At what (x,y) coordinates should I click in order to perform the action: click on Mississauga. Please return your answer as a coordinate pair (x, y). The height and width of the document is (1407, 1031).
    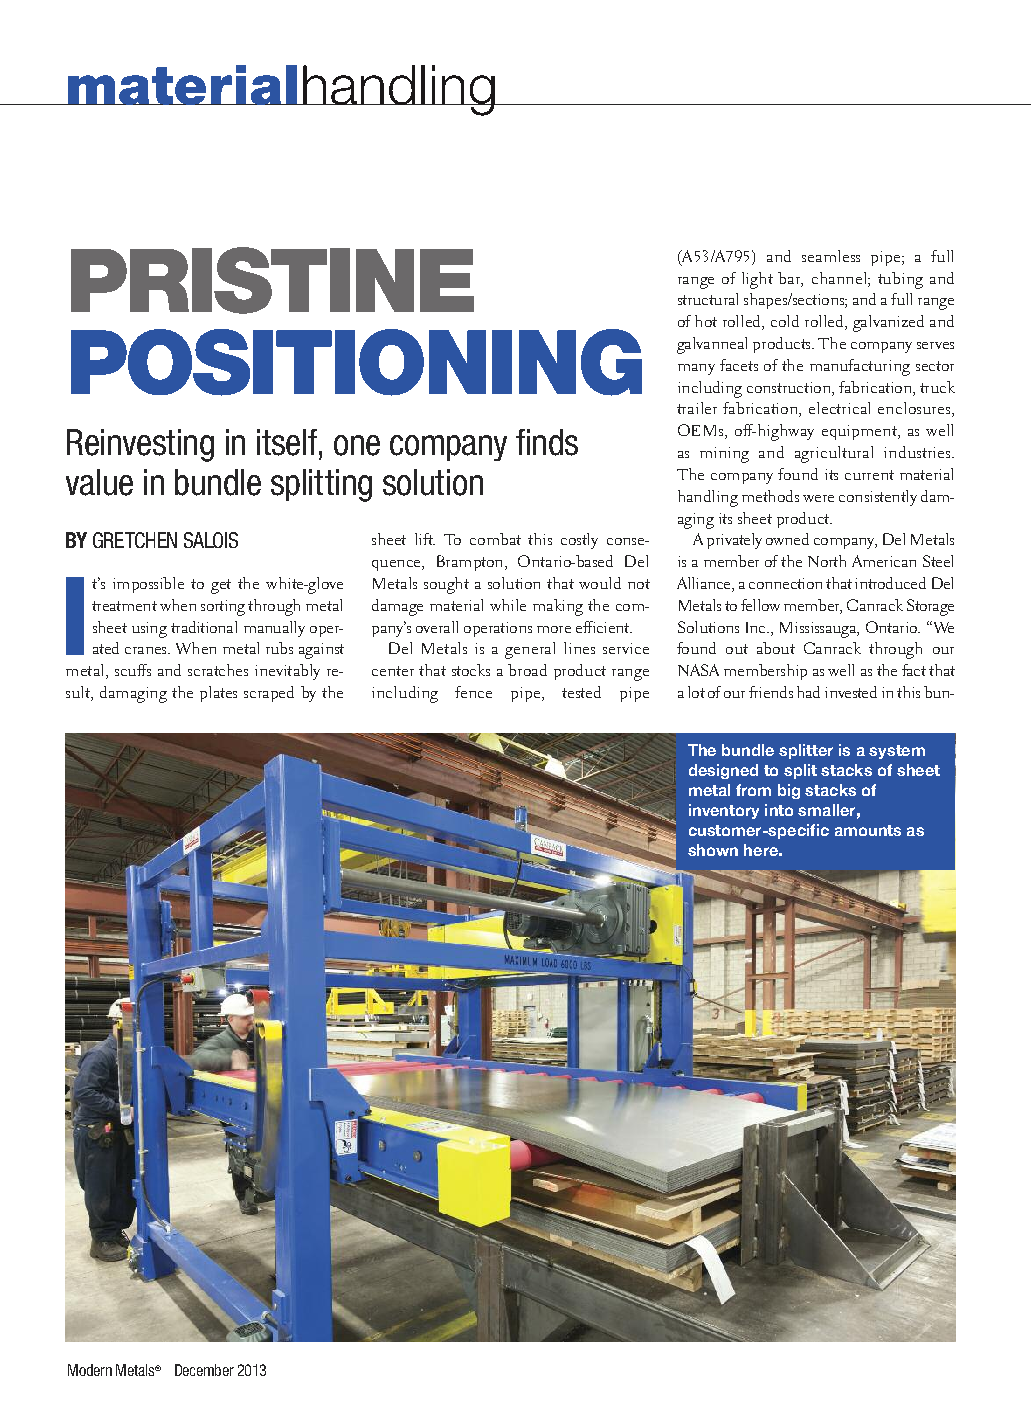
    Looking at the image, I should click on (819, 630).
